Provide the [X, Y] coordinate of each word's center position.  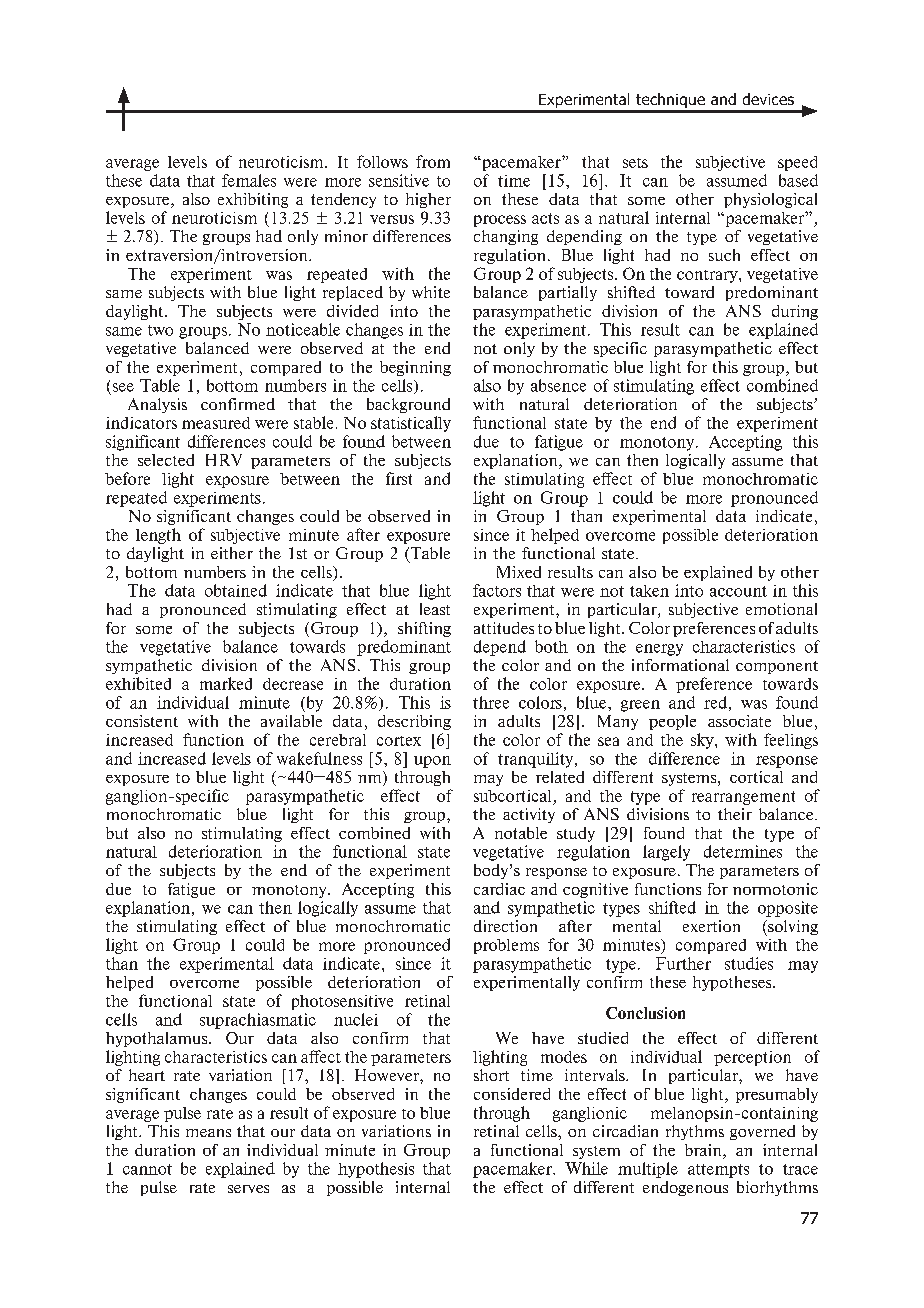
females [249, 180]
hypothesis [376, 1170]
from [433, 161]
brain [704, 1151]
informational [680, 665]
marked [226, 683]
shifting [424, 629]
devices [768, 99]
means [208, 1133]
